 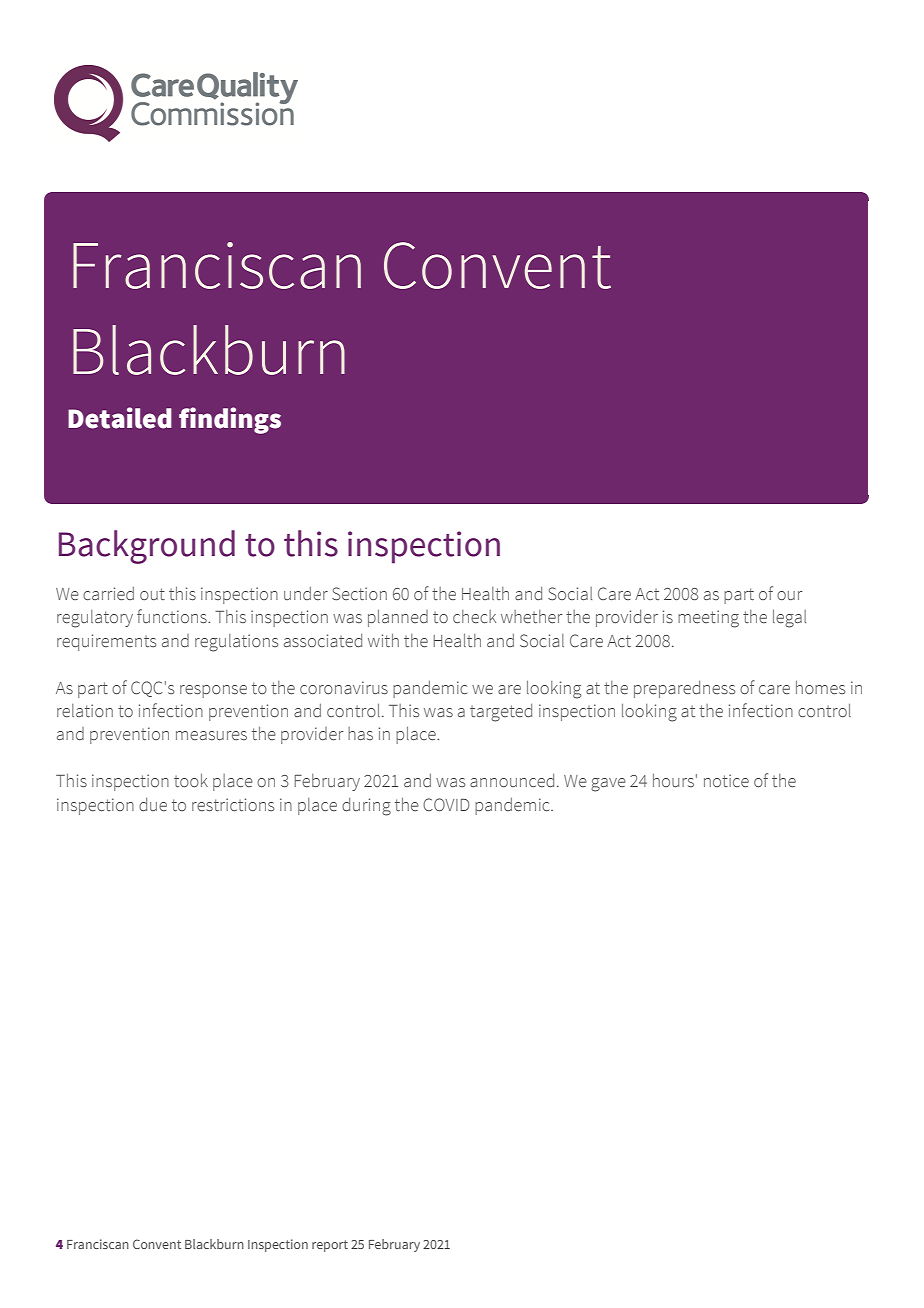 What do you see at coordinates (153, 805) in the screenshot?
I see `due` at bounding box center [153, 805].
